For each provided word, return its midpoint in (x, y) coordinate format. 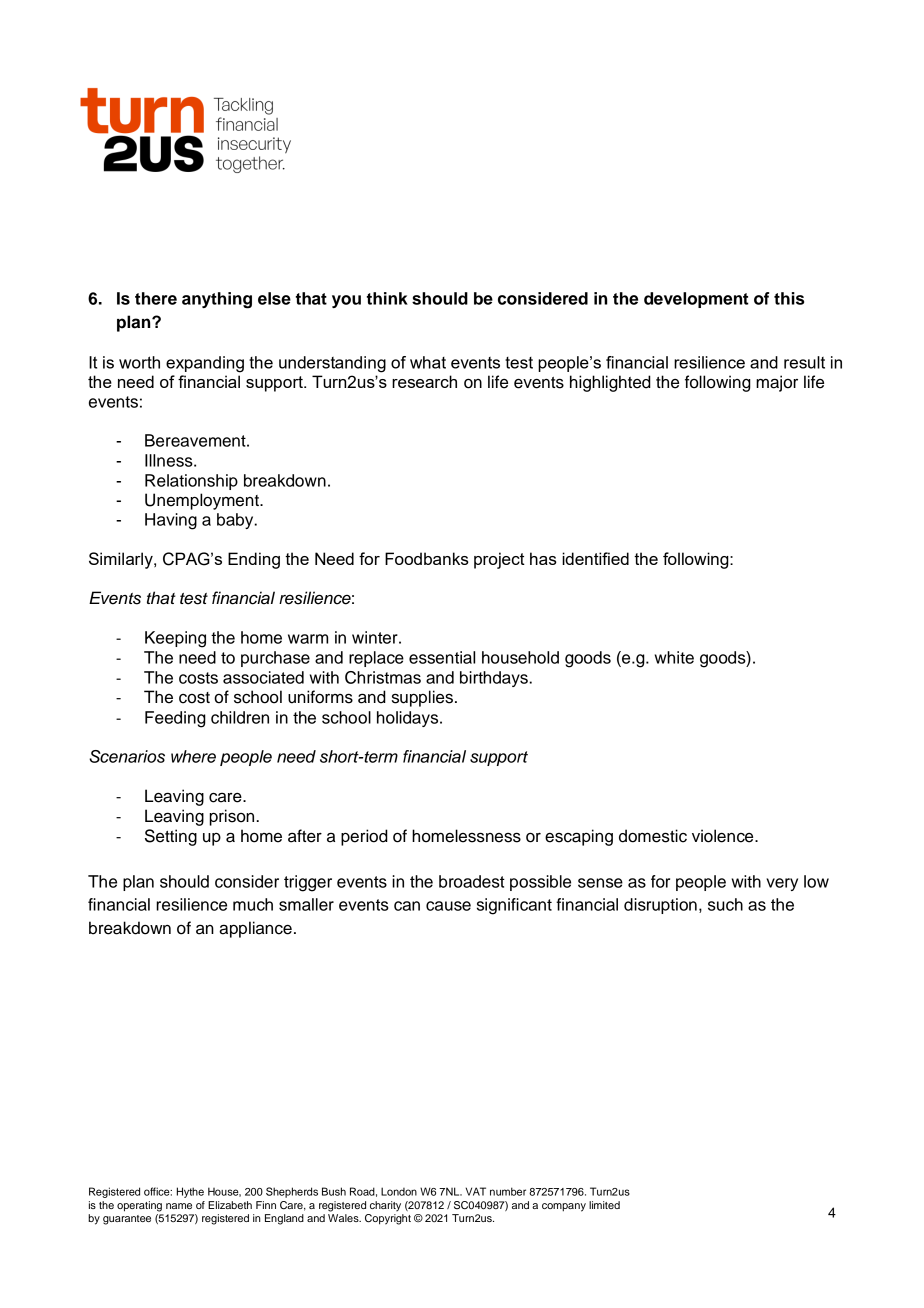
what (428, 362)
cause (448, 906)
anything (217, 300)
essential (442, 657)
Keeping (175, 639)
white (674, 657)
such (725, 904)
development (696, 300)
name (179, 1206)
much (253, 904)
